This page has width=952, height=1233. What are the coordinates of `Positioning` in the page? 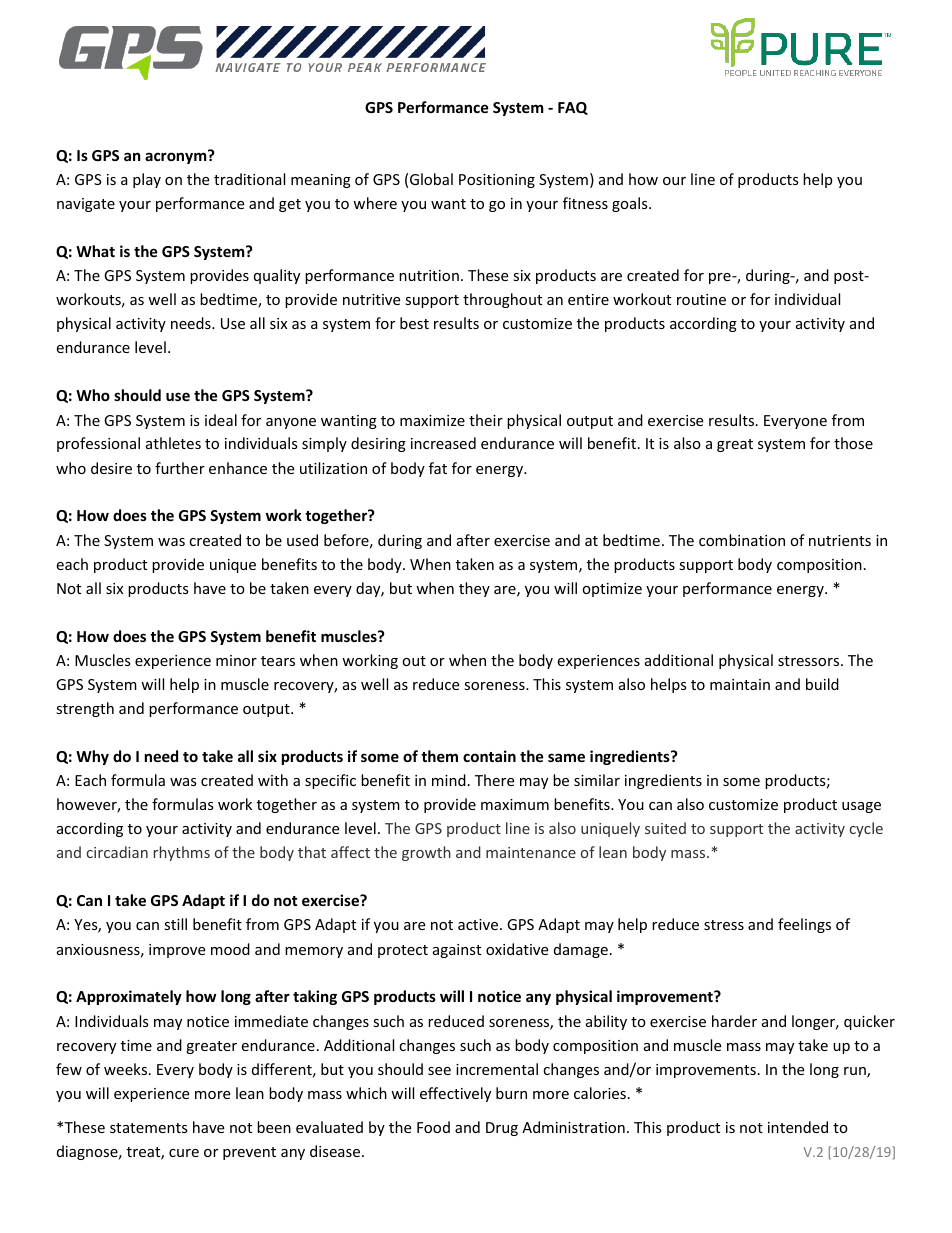 It's located at (497, 181).
